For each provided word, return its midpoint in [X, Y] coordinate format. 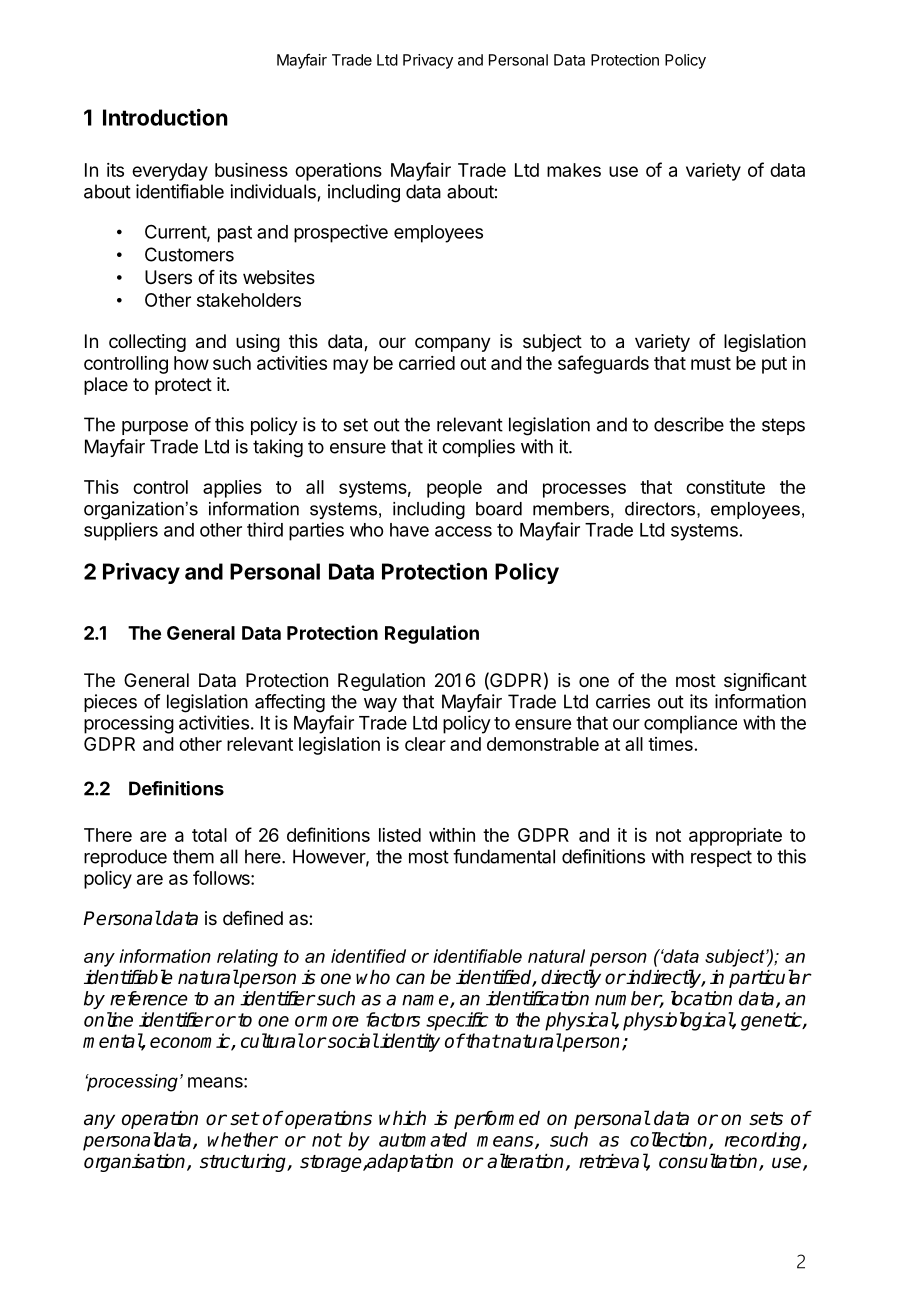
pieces [110, 703]
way [380, 705]
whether [243, 1139]
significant [765, 682]
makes [574, 170]
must [711, 363]
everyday [170, 172]
